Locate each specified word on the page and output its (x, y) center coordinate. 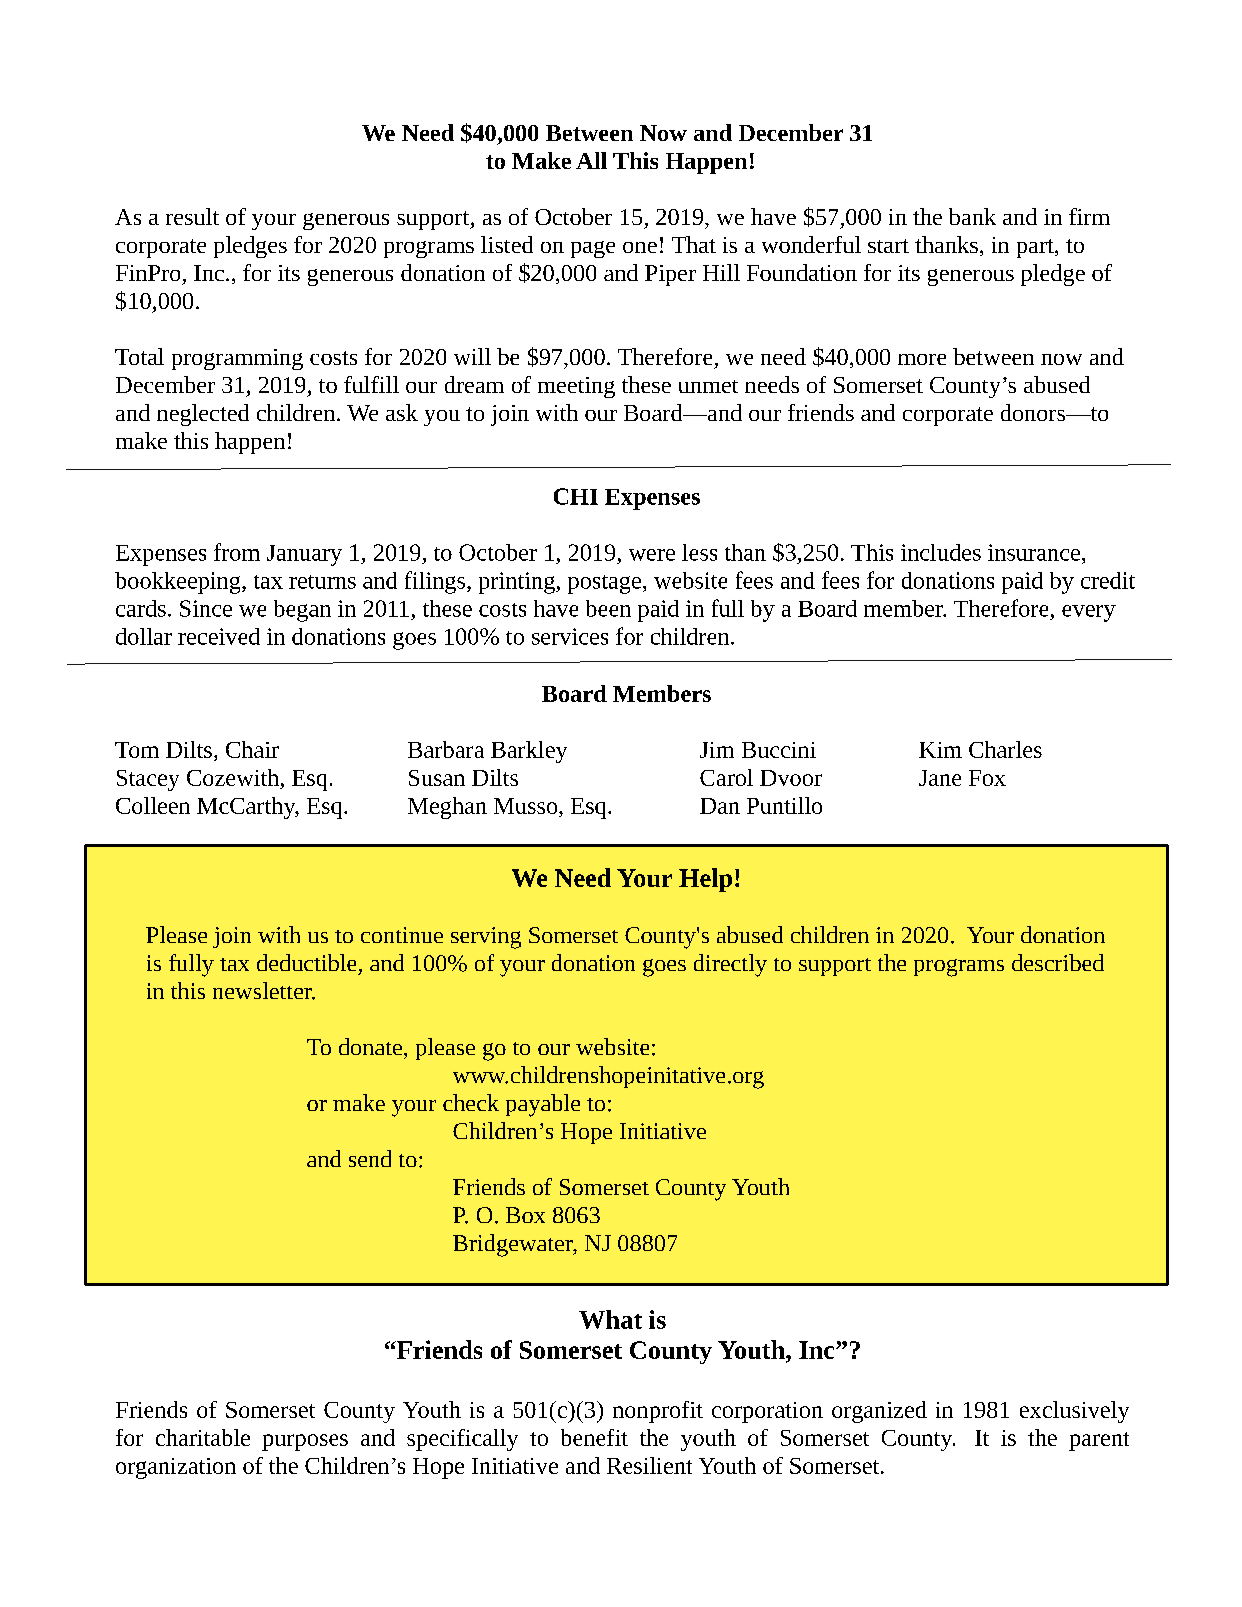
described (1058, 962)
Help (705, 880)
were (652, 555)
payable (543, 1105)
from (237, 552)
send (370, 1158)
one (640, 247)
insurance (1034, 552)
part (1036, 248)
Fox (987, 778)
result (192, 216)
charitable (203, 1437)
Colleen (153, 805)
